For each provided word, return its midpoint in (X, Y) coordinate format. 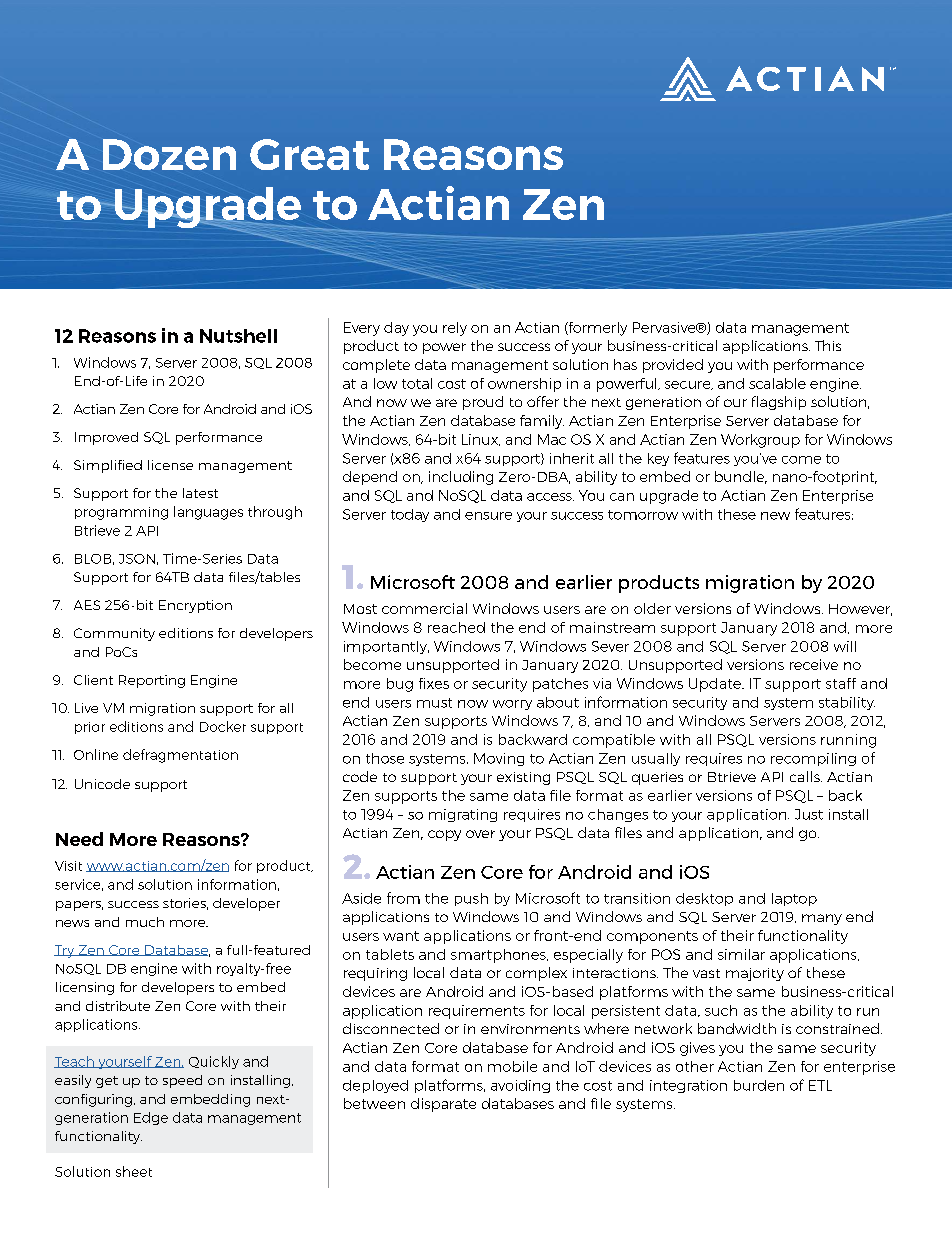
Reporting (152, 681)
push (471, 899)
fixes (434, 683)
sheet (134, 1171)
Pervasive (665, 327)
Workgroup (760, 441)
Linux (481, 440)
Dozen (169, 154)
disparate (443, 1105)
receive (814, 664)
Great (309, 154)
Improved (106, 438)
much (145, 922)
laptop (794, 899)
